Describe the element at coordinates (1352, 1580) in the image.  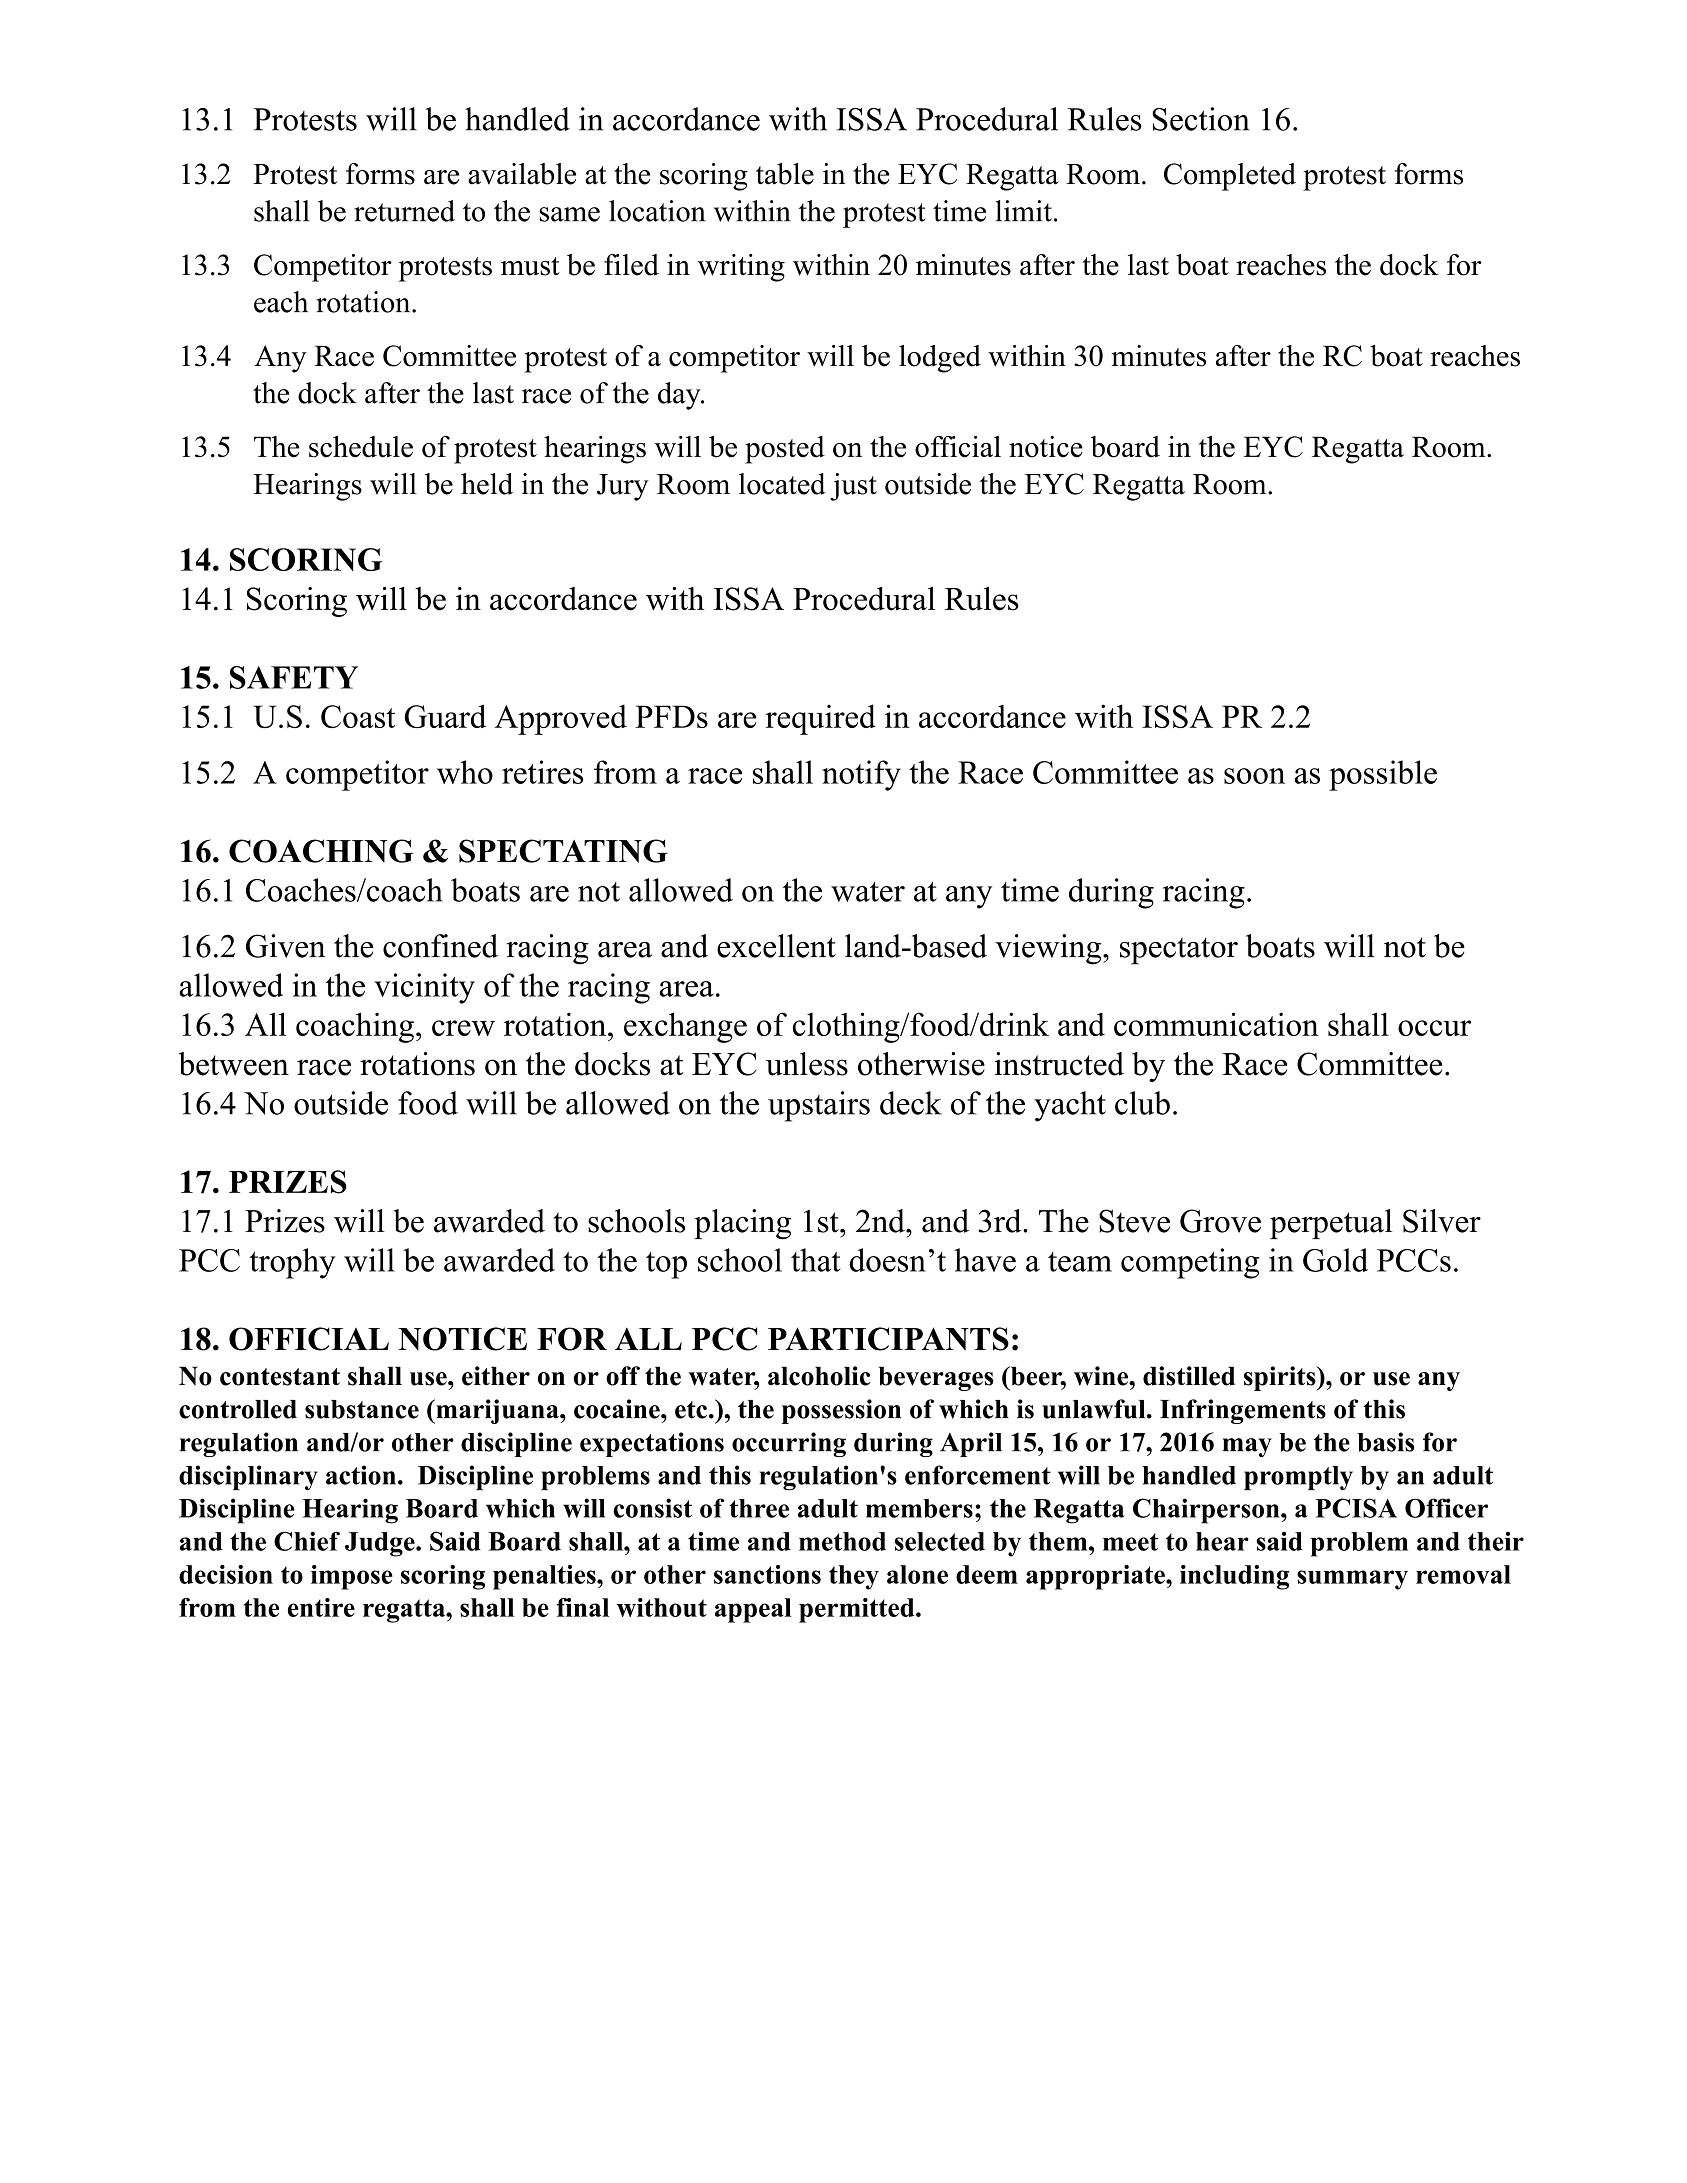
I see `summary` at that location.
